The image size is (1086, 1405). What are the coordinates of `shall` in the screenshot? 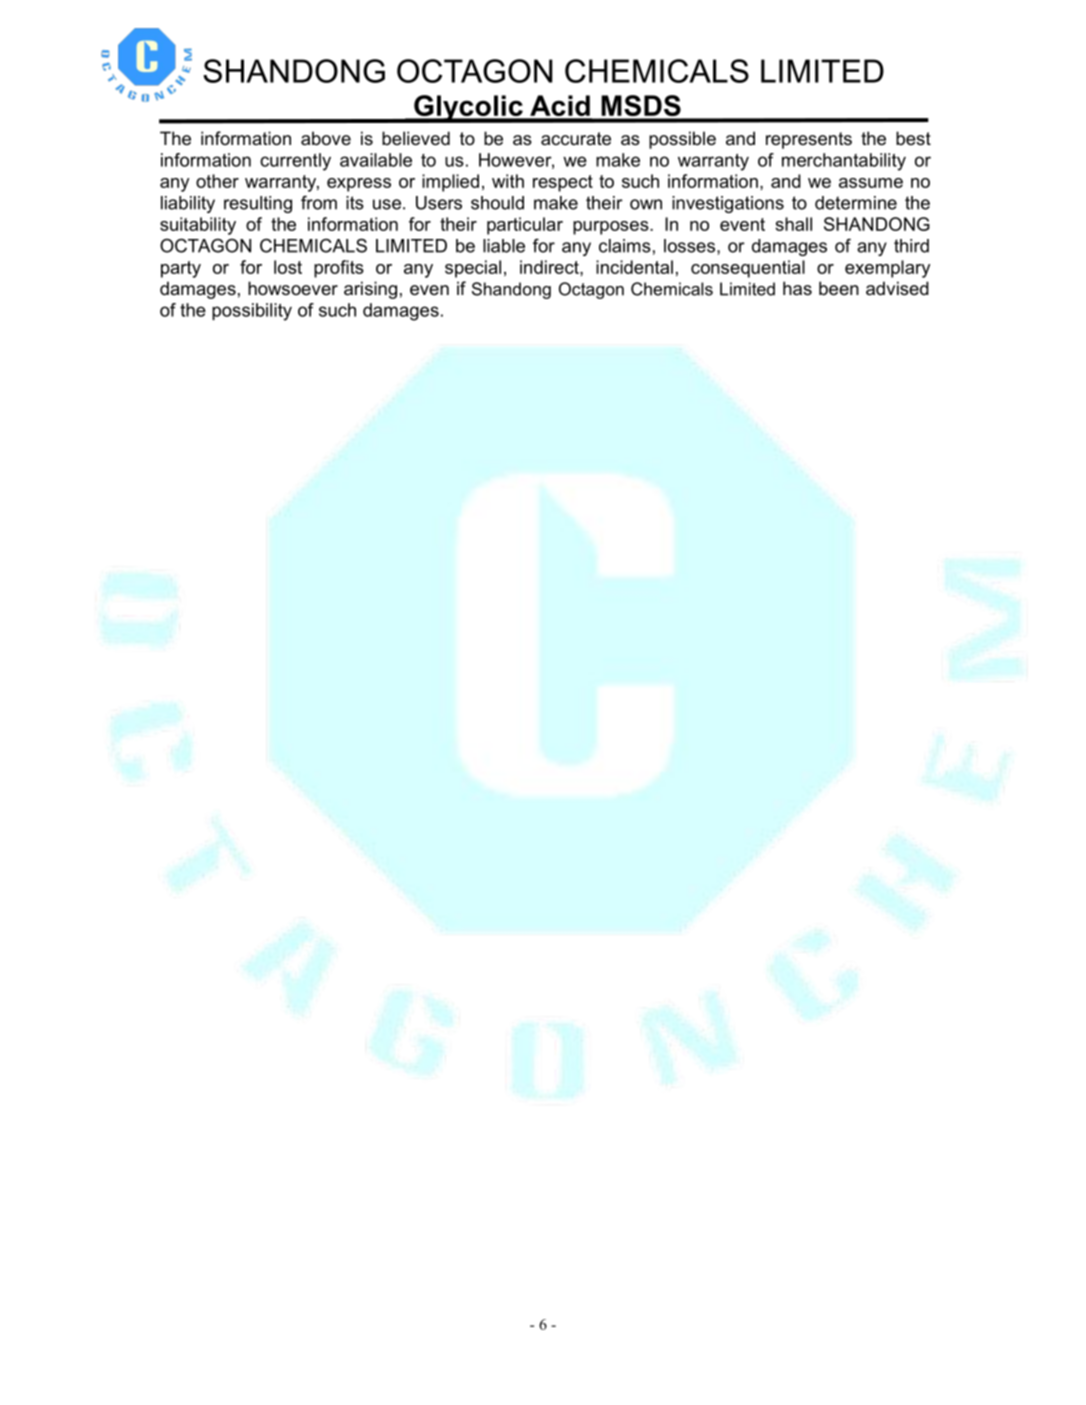 It's located at (793, 224).
